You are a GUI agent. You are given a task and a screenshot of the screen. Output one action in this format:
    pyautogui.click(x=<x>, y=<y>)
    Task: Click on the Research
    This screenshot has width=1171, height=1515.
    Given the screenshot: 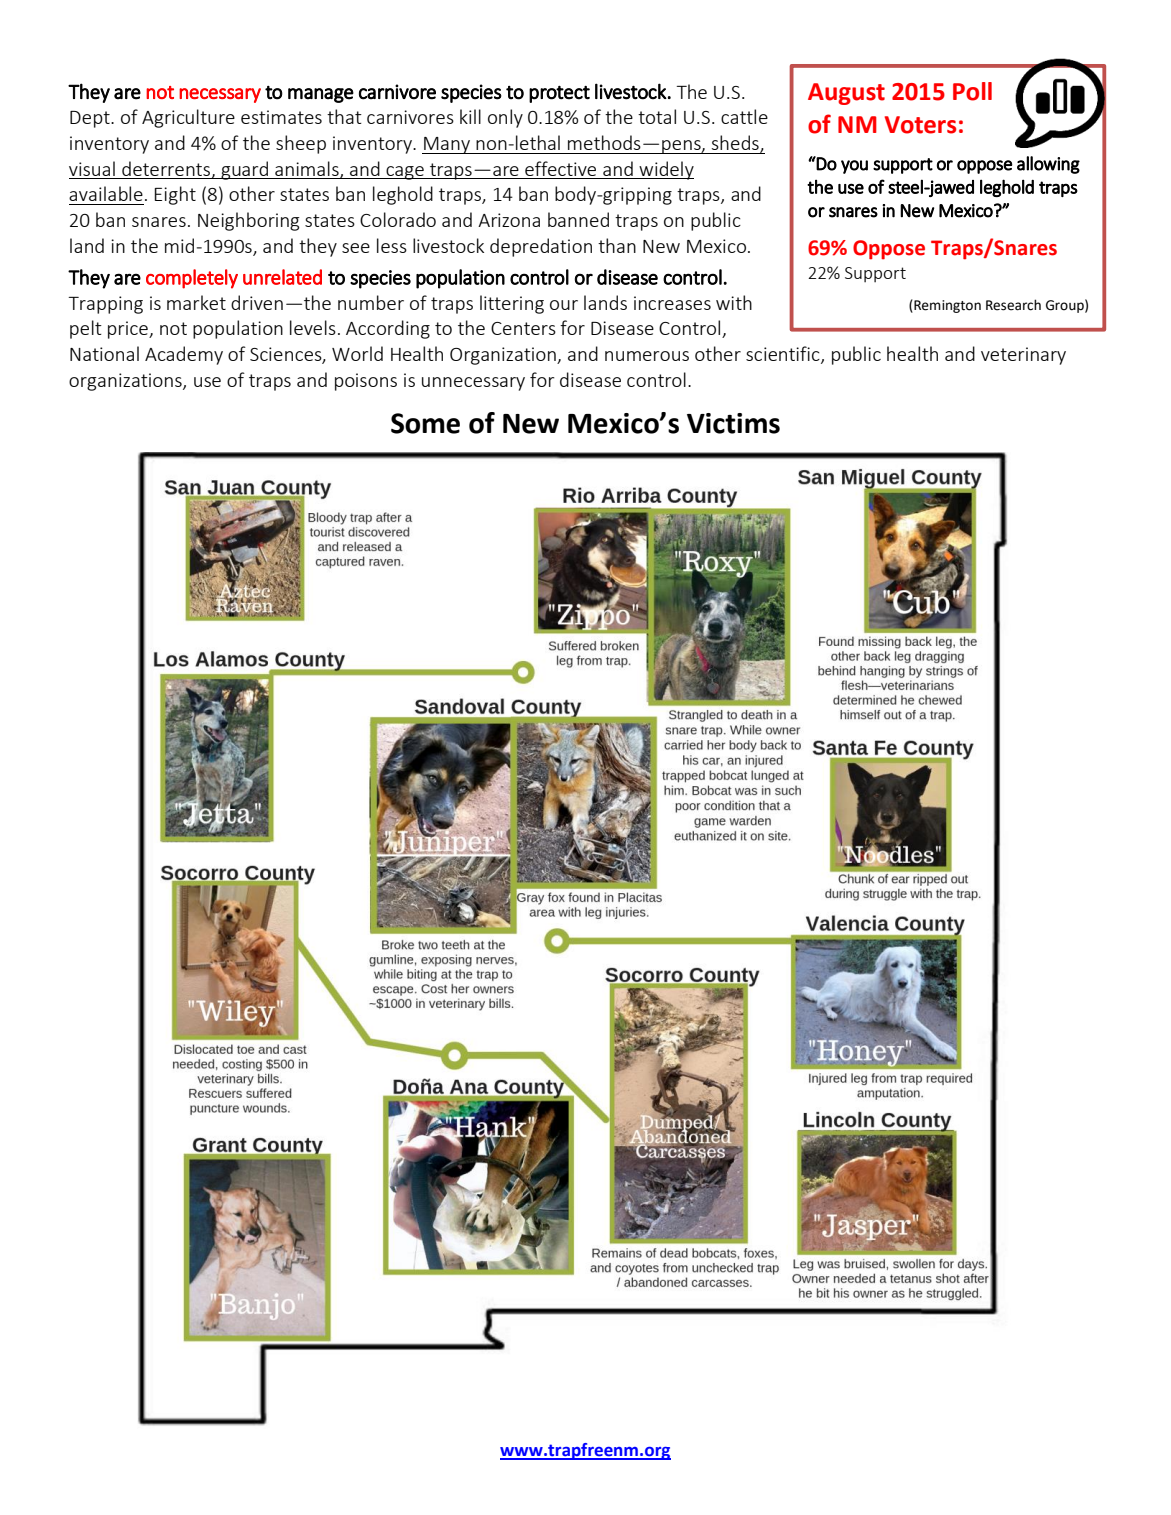 What is the action you would take?
    pyautogui.click(x=1013, y=305)
